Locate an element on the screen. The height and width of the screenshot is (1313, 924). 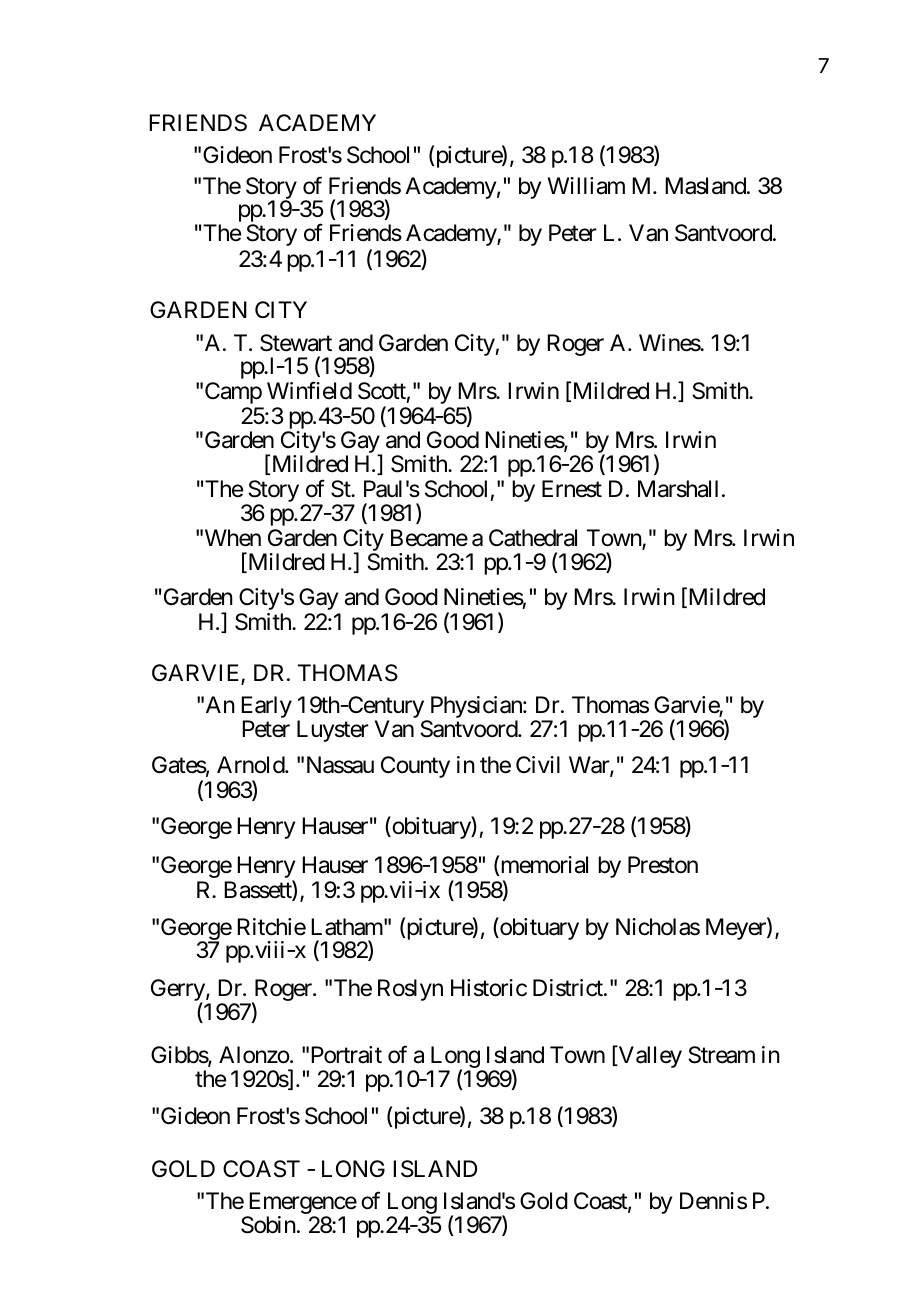
Preston is located at coordinates (663, 865).
